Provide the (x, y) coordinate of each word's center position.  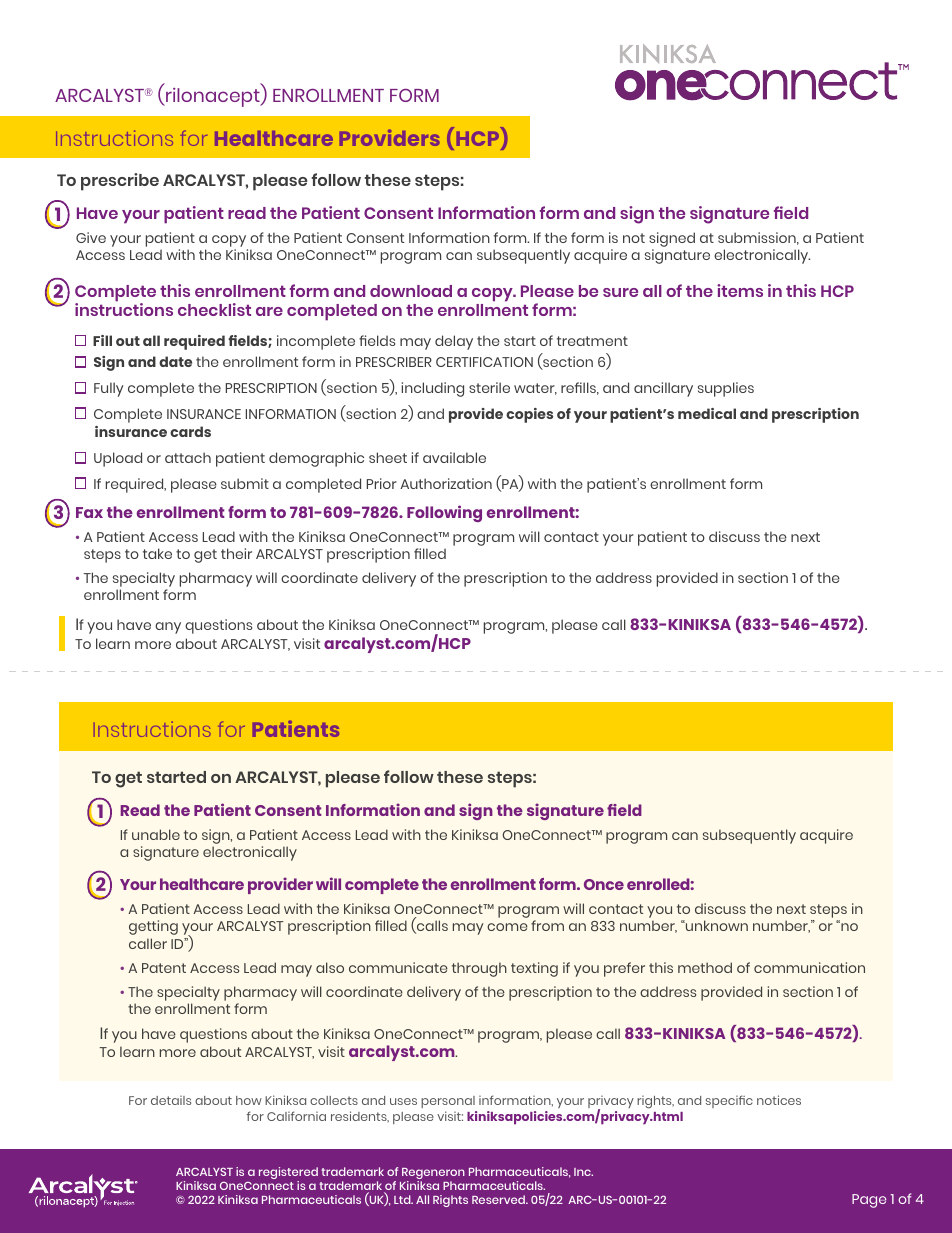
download (411, 291)
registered (288, 1175)
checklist (214, 309)
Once (604, 884)
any (168, 628)
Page (869, 1201)
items (740, 290)
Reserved (499, 1199)
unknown (716, 925)
